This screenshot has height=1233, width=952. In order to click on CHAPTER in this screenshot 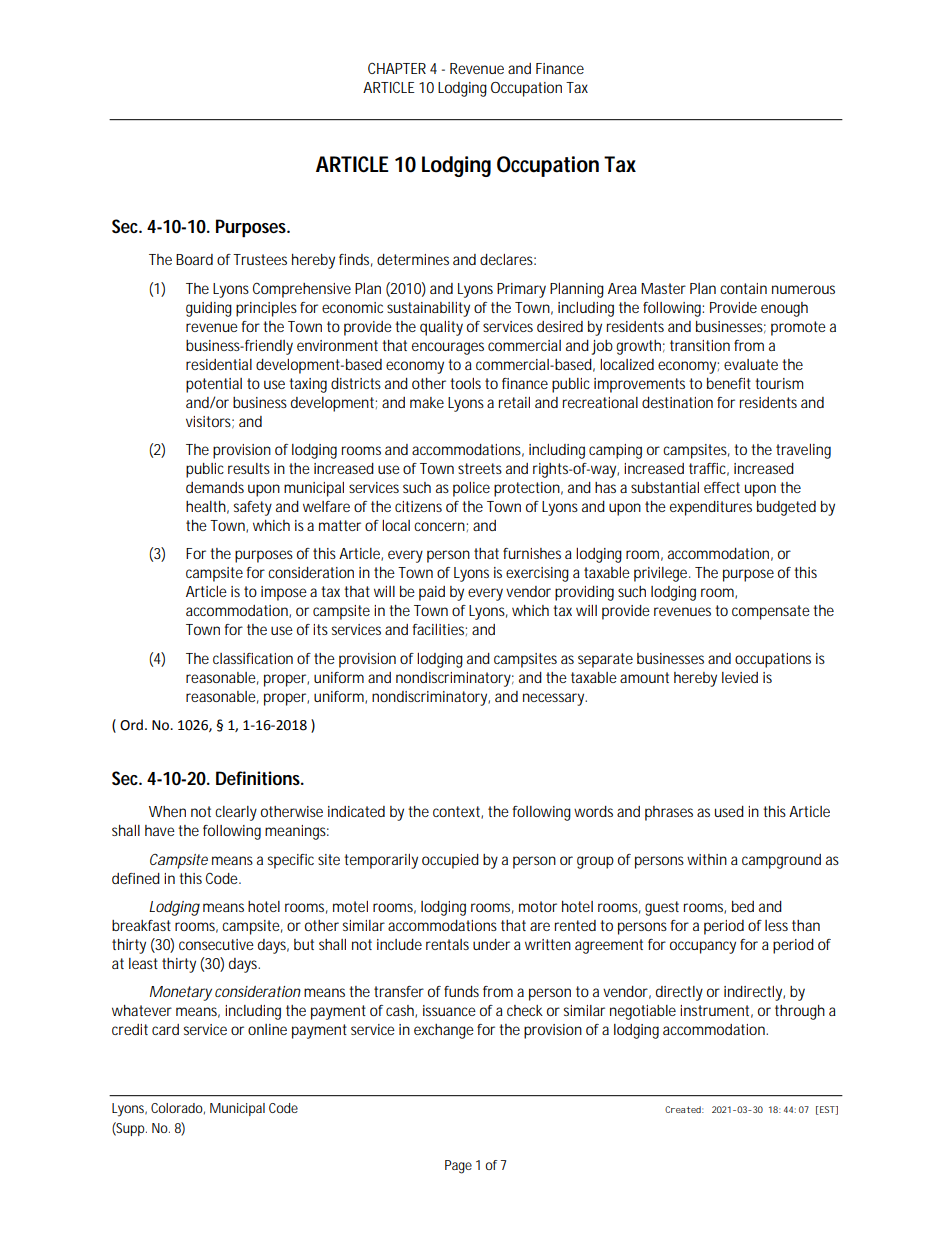, I will do `click(397, 68)`.
